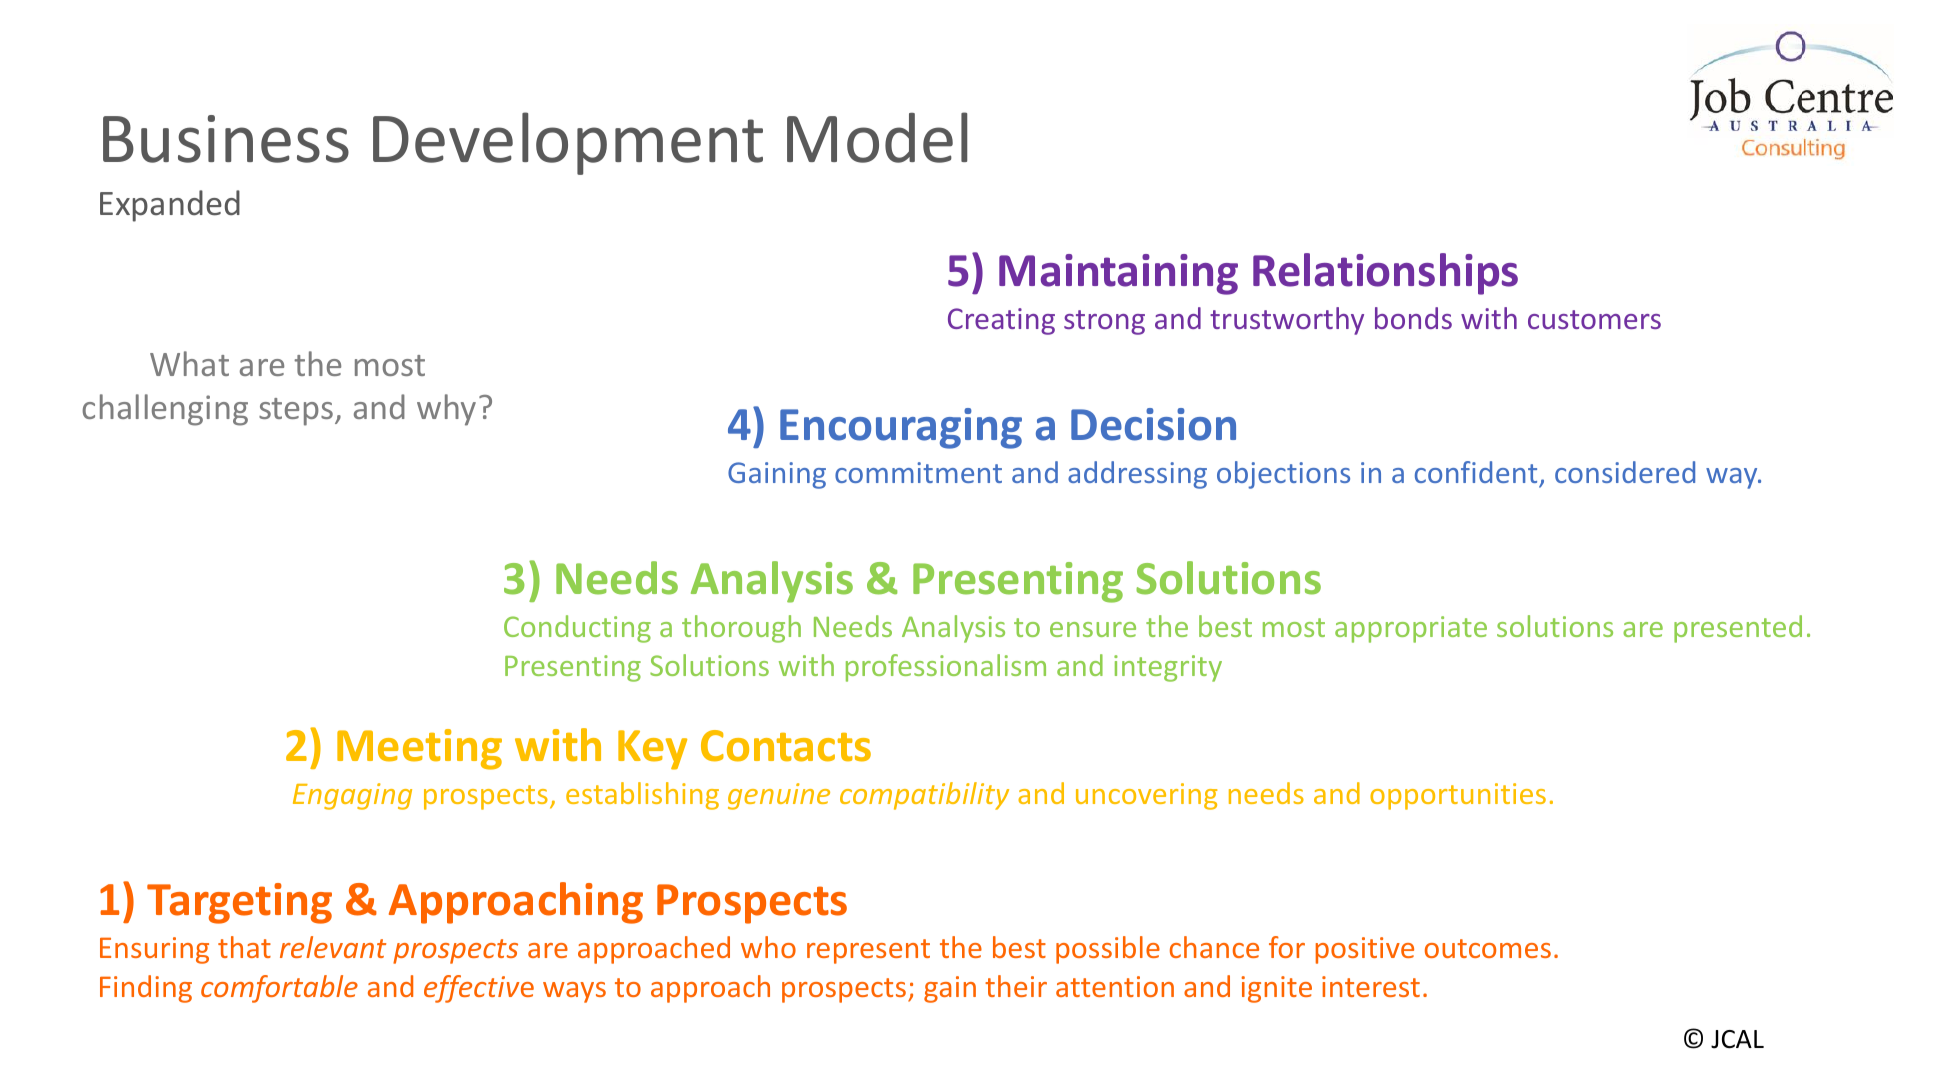 The width and height of the screenshot is (1939, 1090). What do you see at coordinates (297, 412) in the screenshot?
I see `steps` at bounding box center [297, 412].
